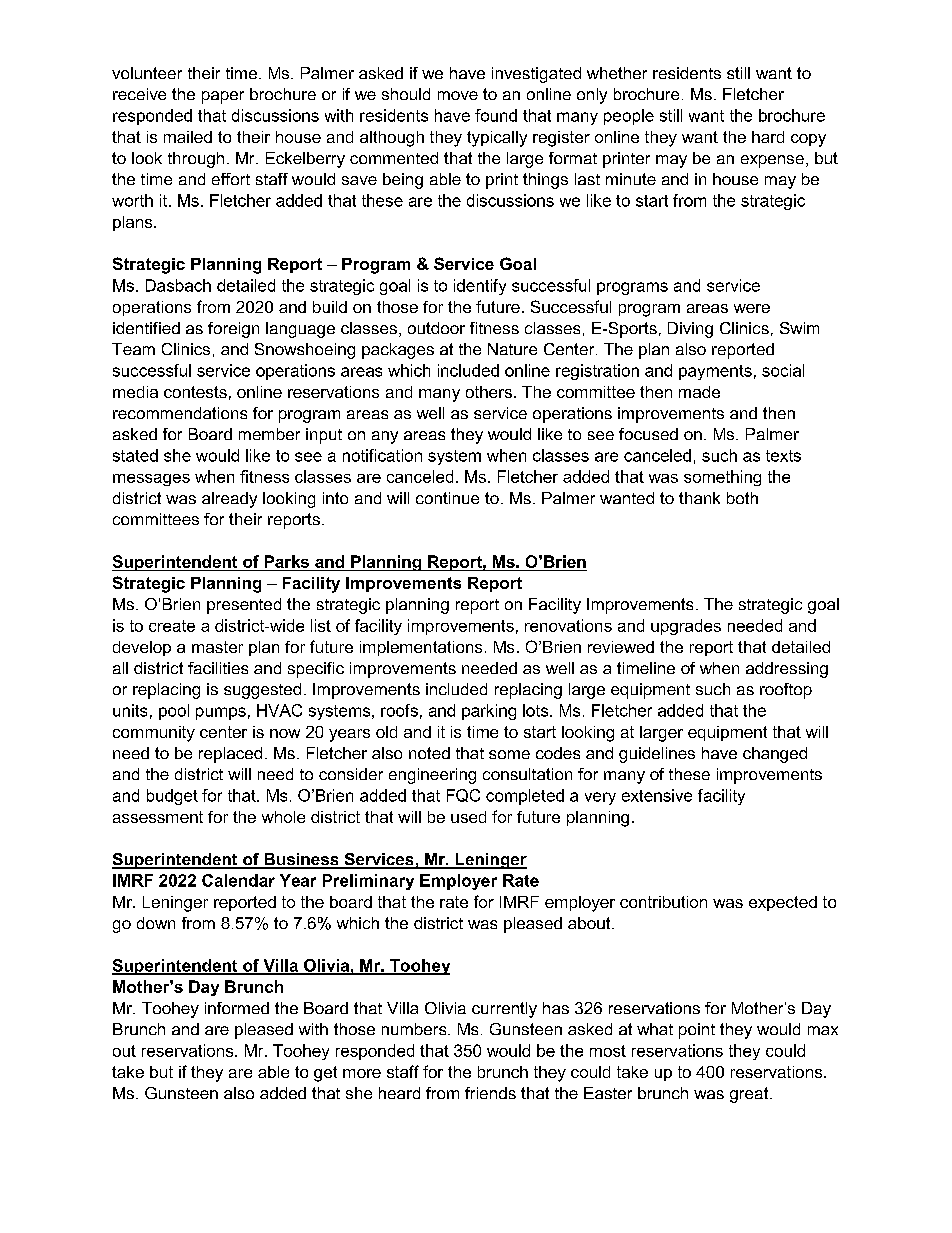 Image resolution: width=952 pixels, height=1233 pixels. Describe the element at coordinates (237, 1008) in the screenshot. I see `informed` at that location.
